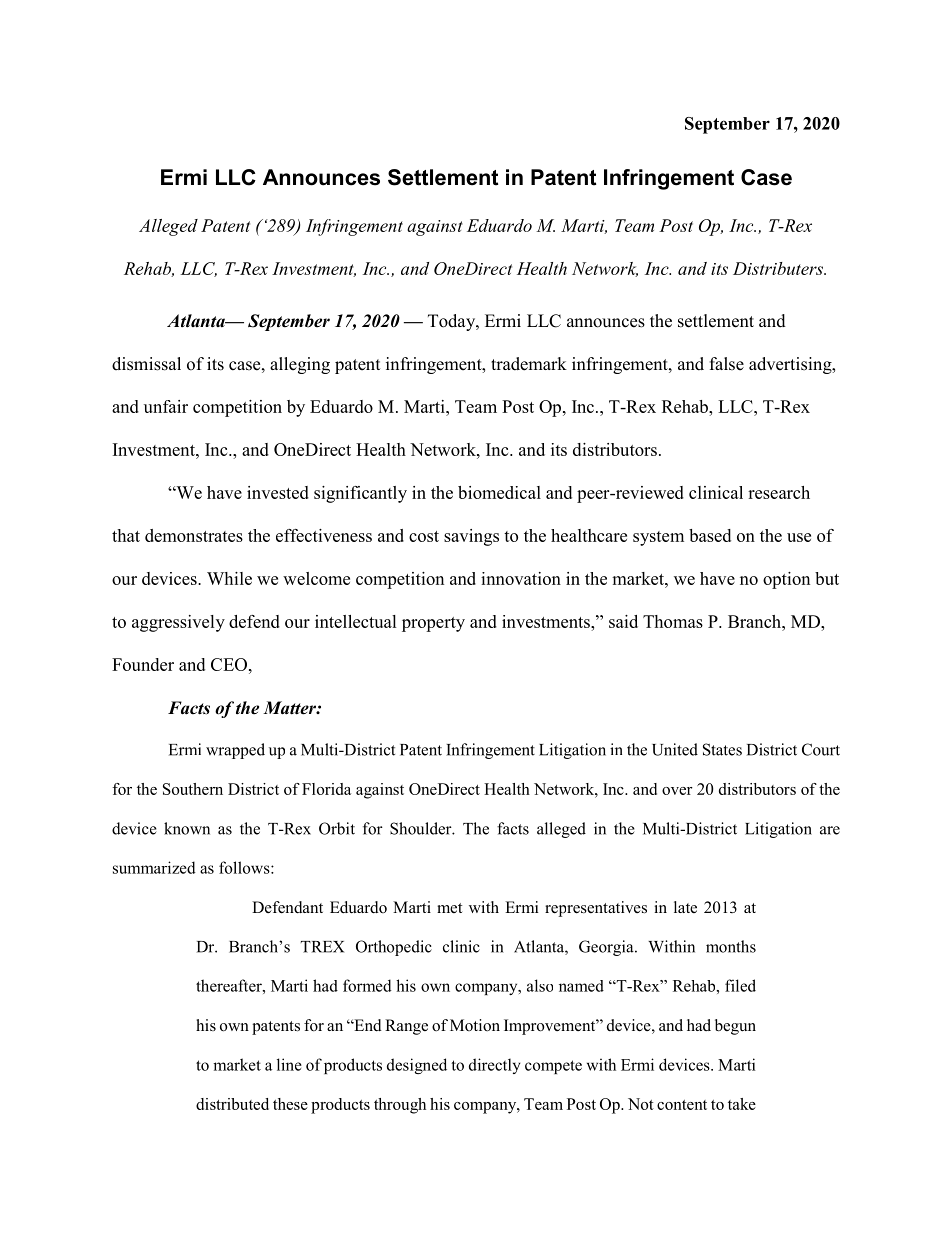  What do you see at coordinates (166, 406) in the page?
I see `unfair` at bounding box center [166, 406].
